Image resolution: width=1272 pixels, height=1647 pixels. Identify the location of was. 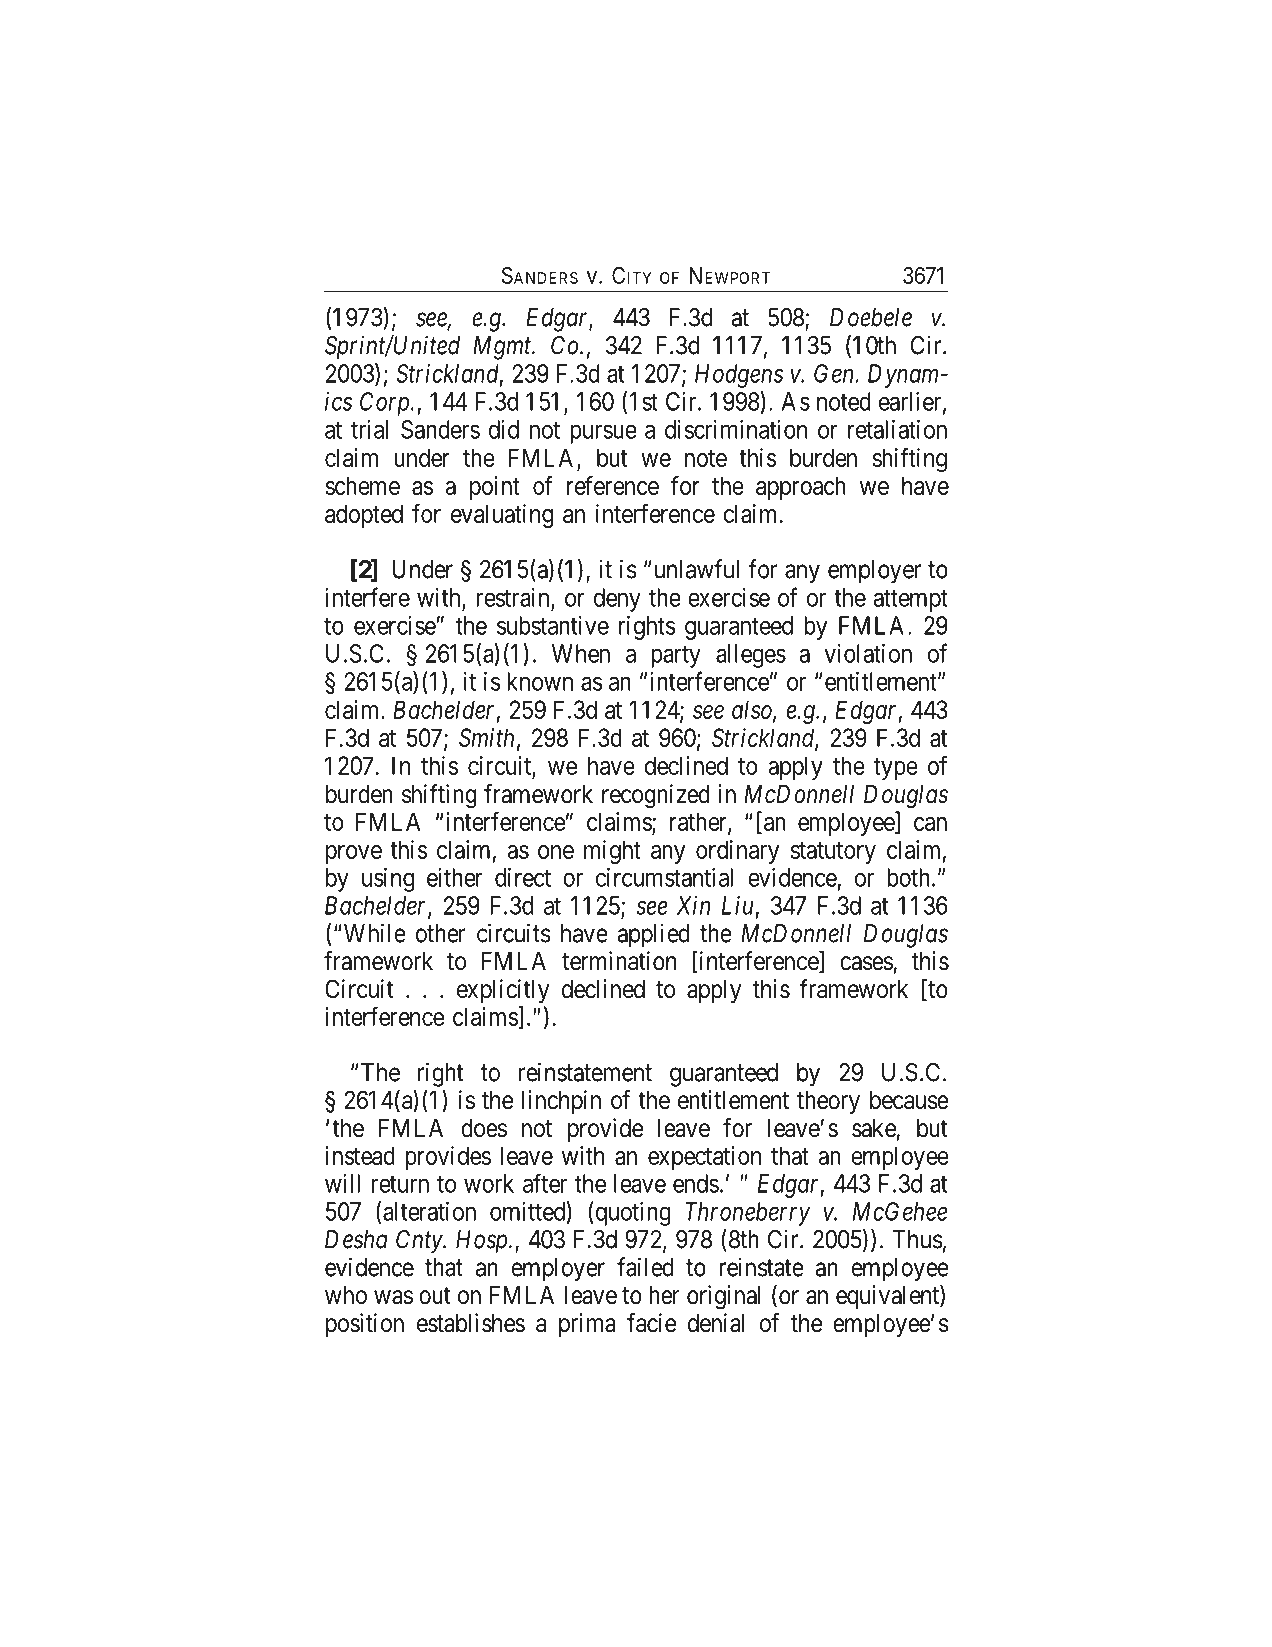
(393, 1297).
